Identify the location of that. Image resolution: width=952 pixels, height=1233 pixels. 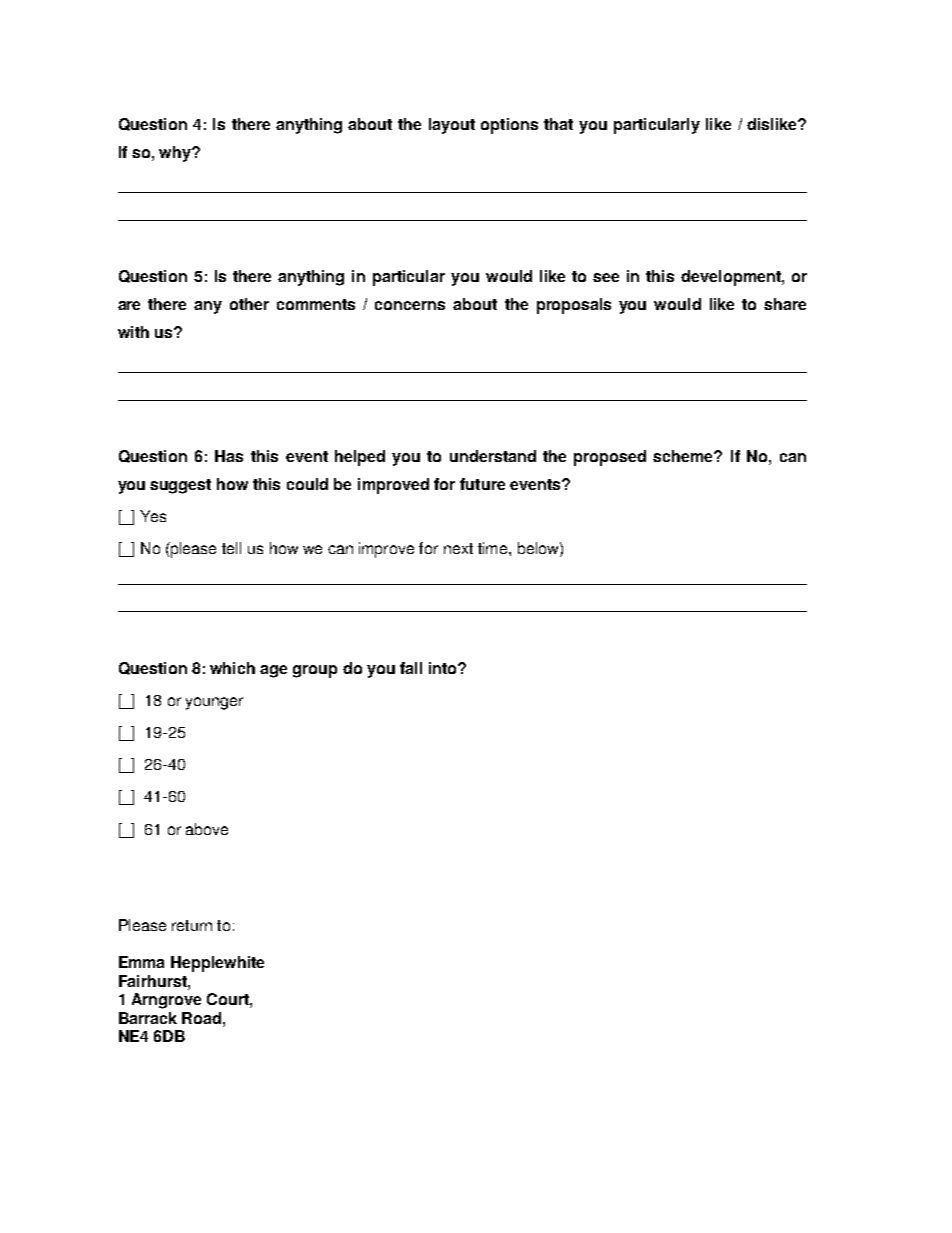
(558, 124).
